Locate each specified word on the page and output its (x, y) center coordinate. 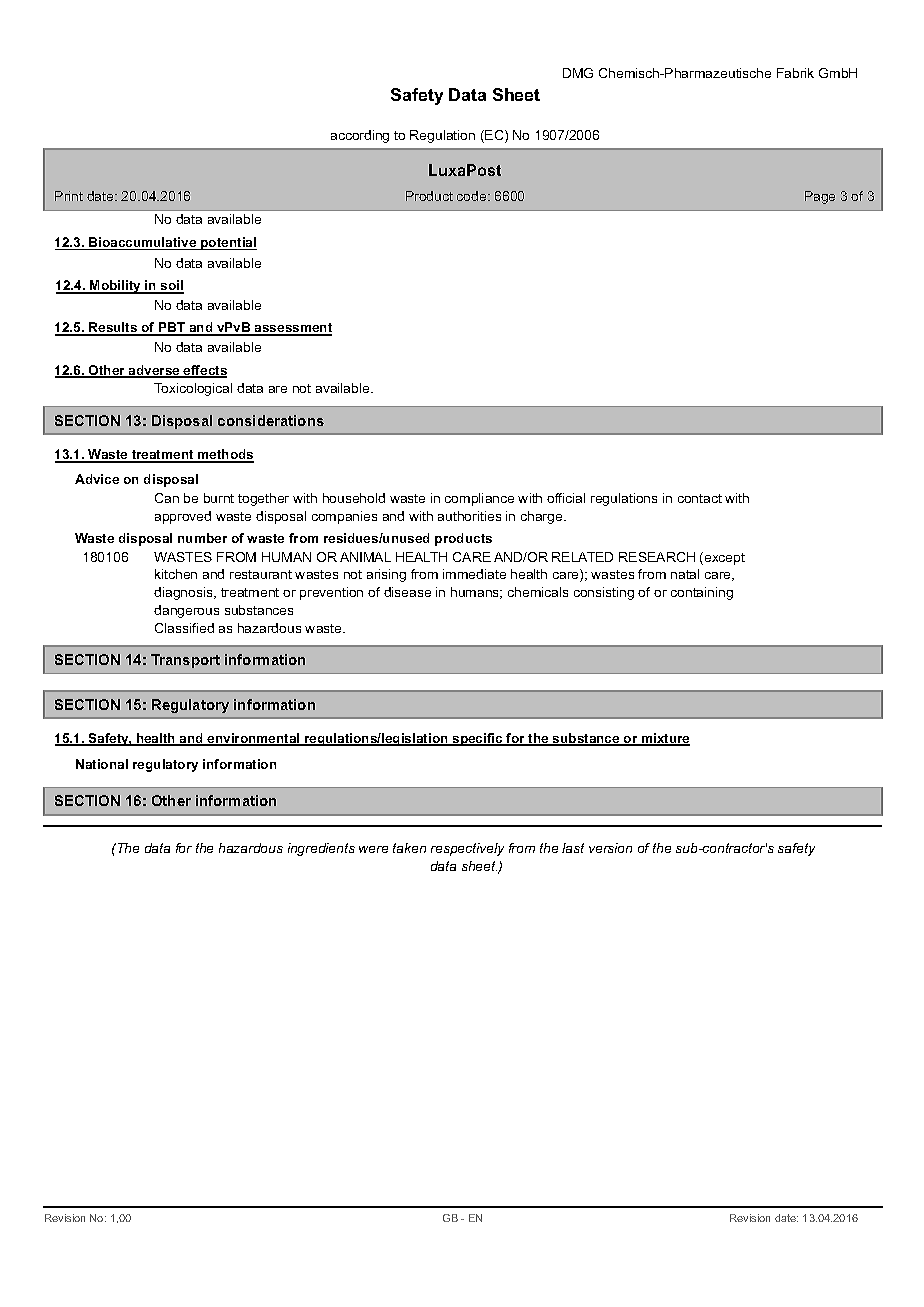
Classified (184, 628)
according (360, 136)
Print (69, 196)
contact (700, 498)
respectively (467, 849)
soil (171, 287)
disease (407, 592)
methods (225, 455)
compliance (479, 499)
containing (702, 593)
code (473, 196)
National (102, 764)
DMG (578, 73)
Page (820, 197)
